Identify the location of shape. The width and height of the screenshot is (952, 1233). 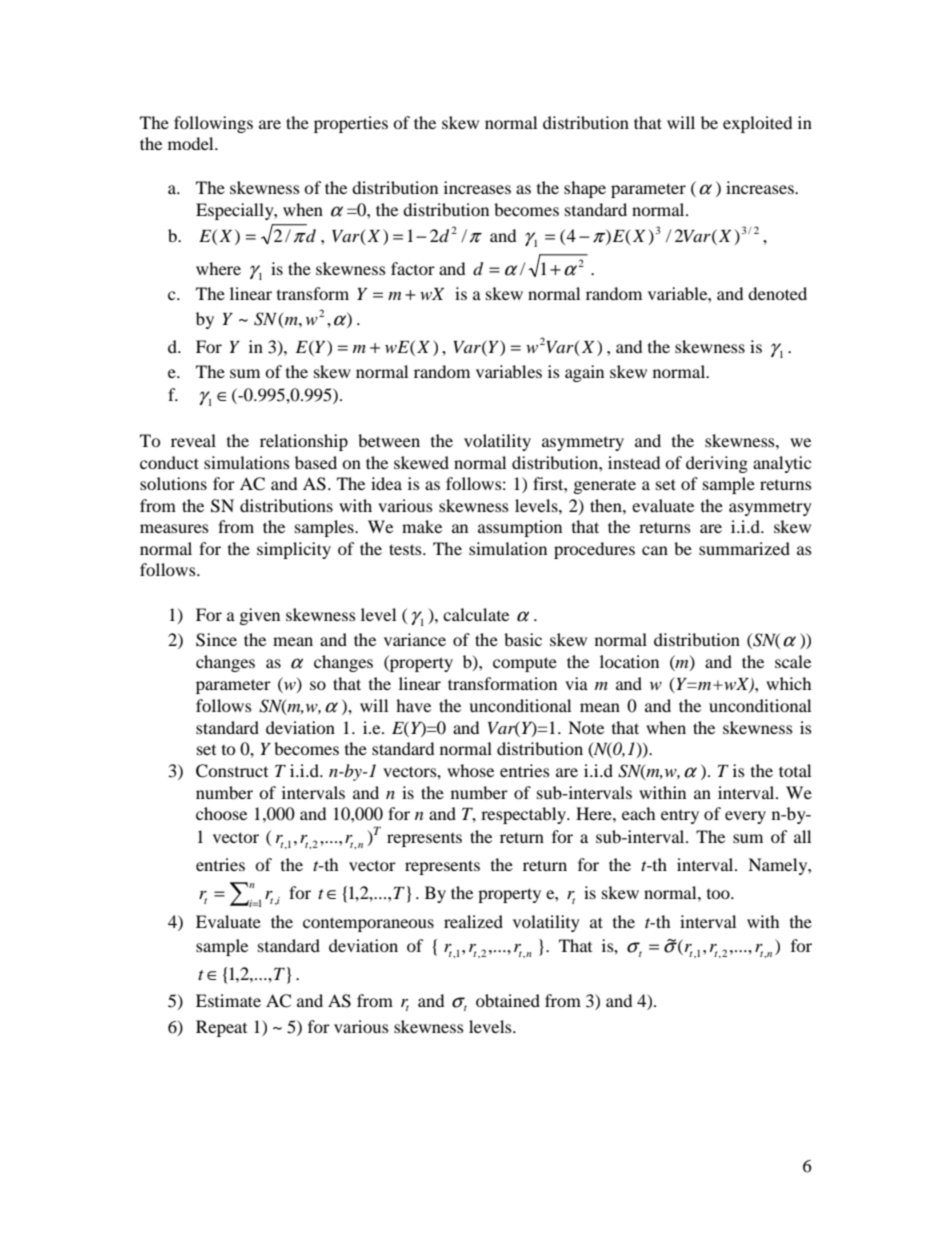
(585, 189).
